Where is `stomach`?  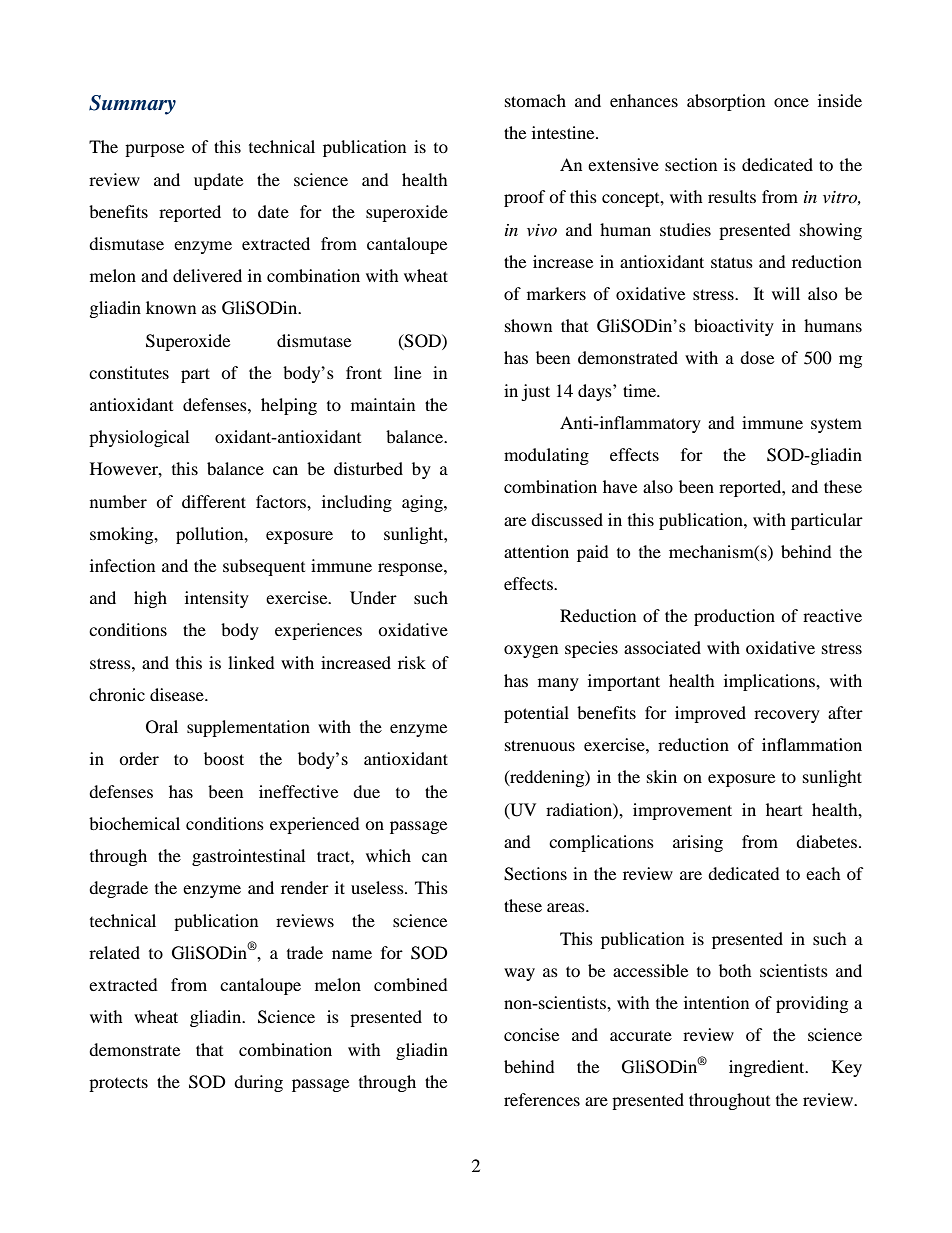
stomach is located at coordinates (535, 100).
